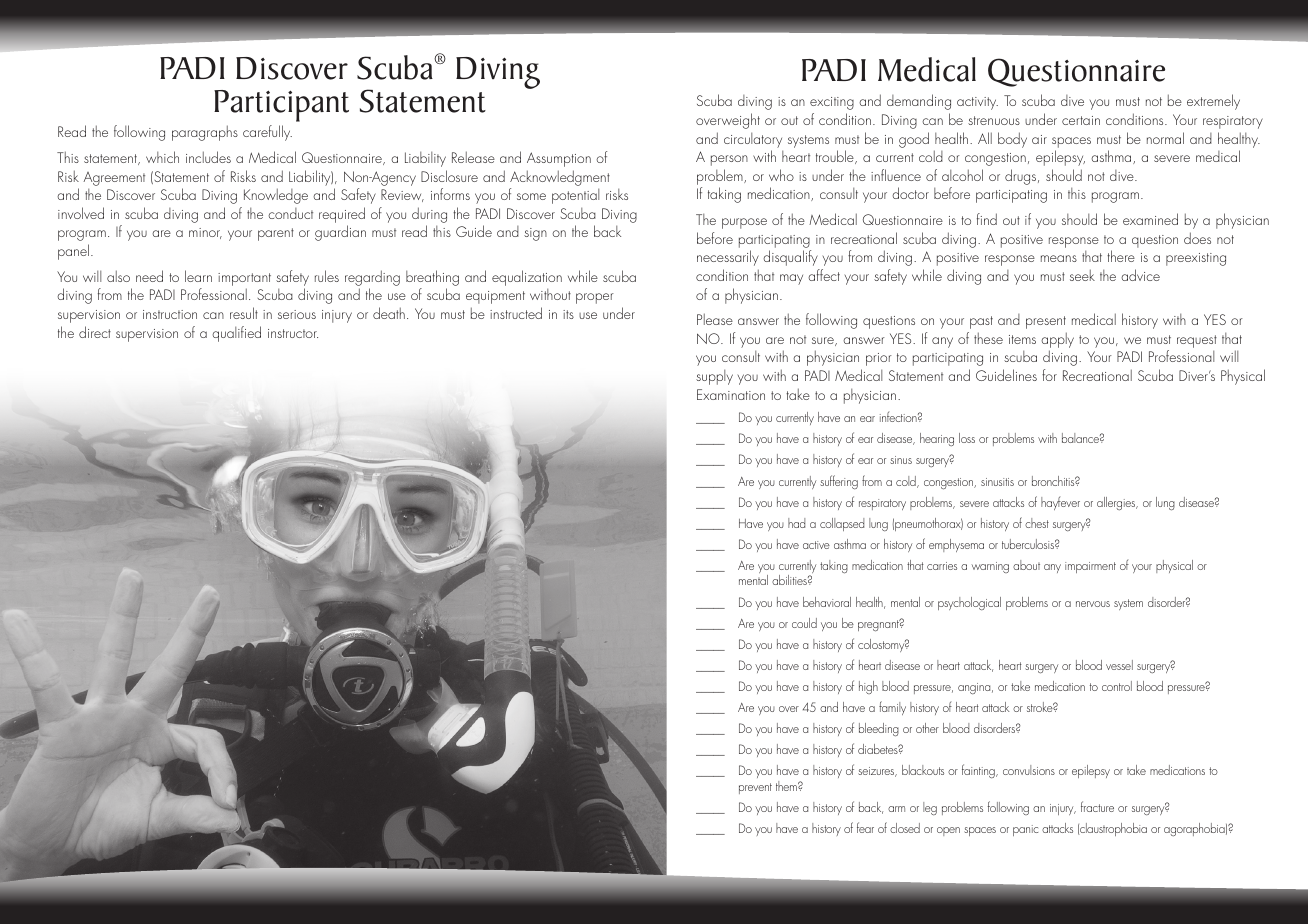 This screenshot has height=924, width=1308. I want to click on learn, so click(198, 276).
